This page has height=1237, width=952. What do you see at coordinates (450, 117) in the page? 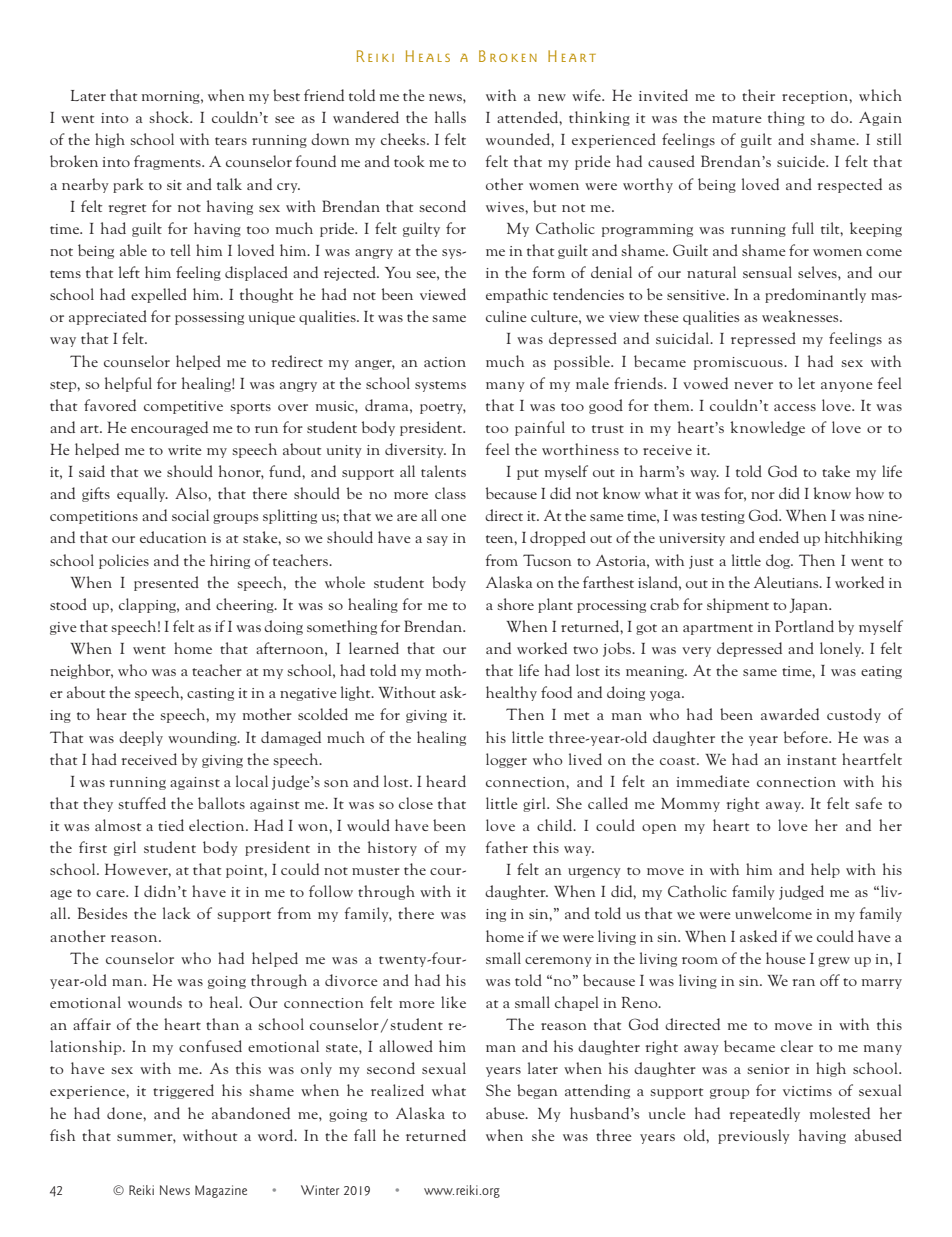
I see `halls` at bounding box center [450, 117].
